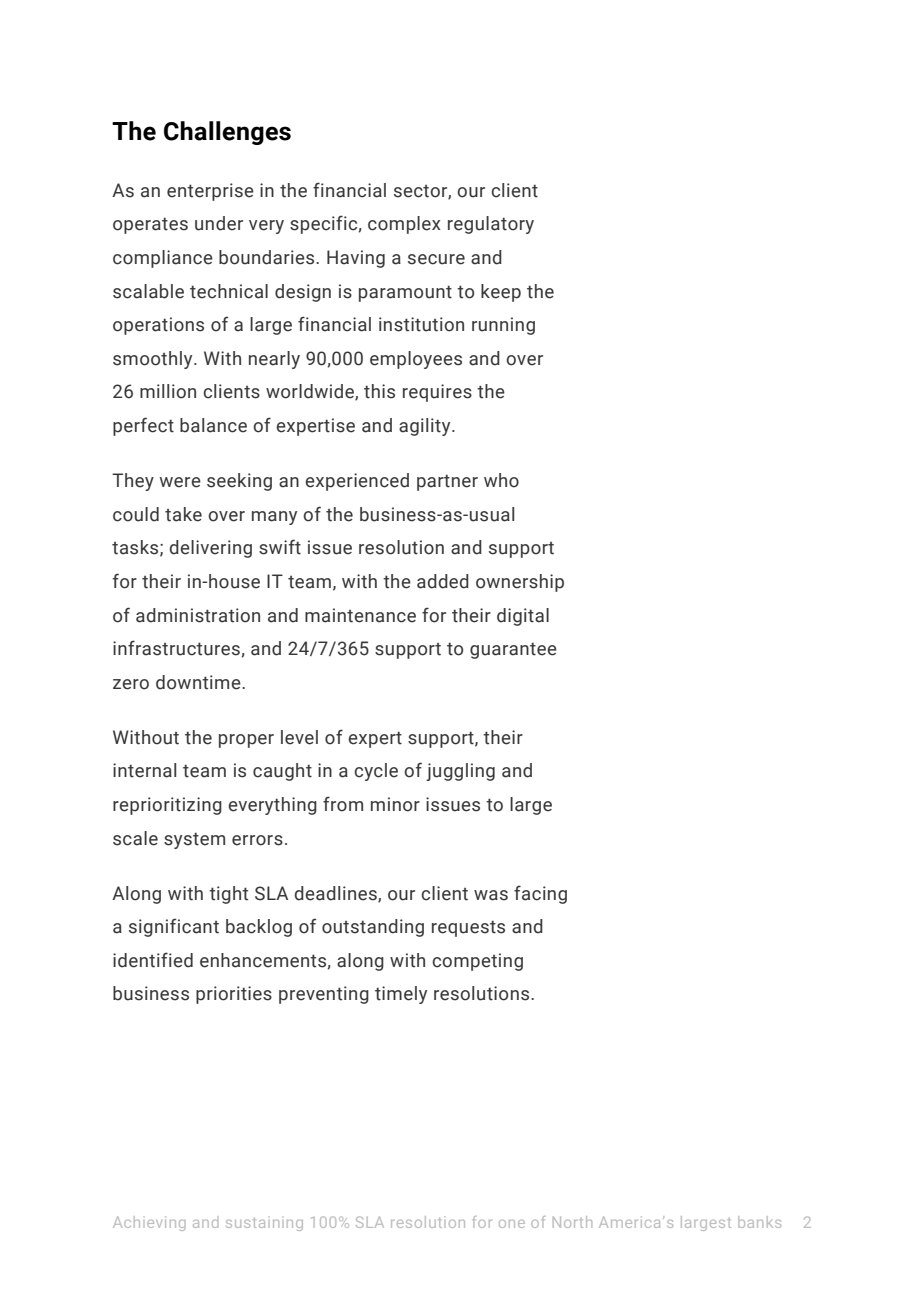 The height and width of the screenshot is (1308, 924). What do you see at coordinates (512, 1224) in the screenshot?
I see `one` at bounding box center [512, 1224].
